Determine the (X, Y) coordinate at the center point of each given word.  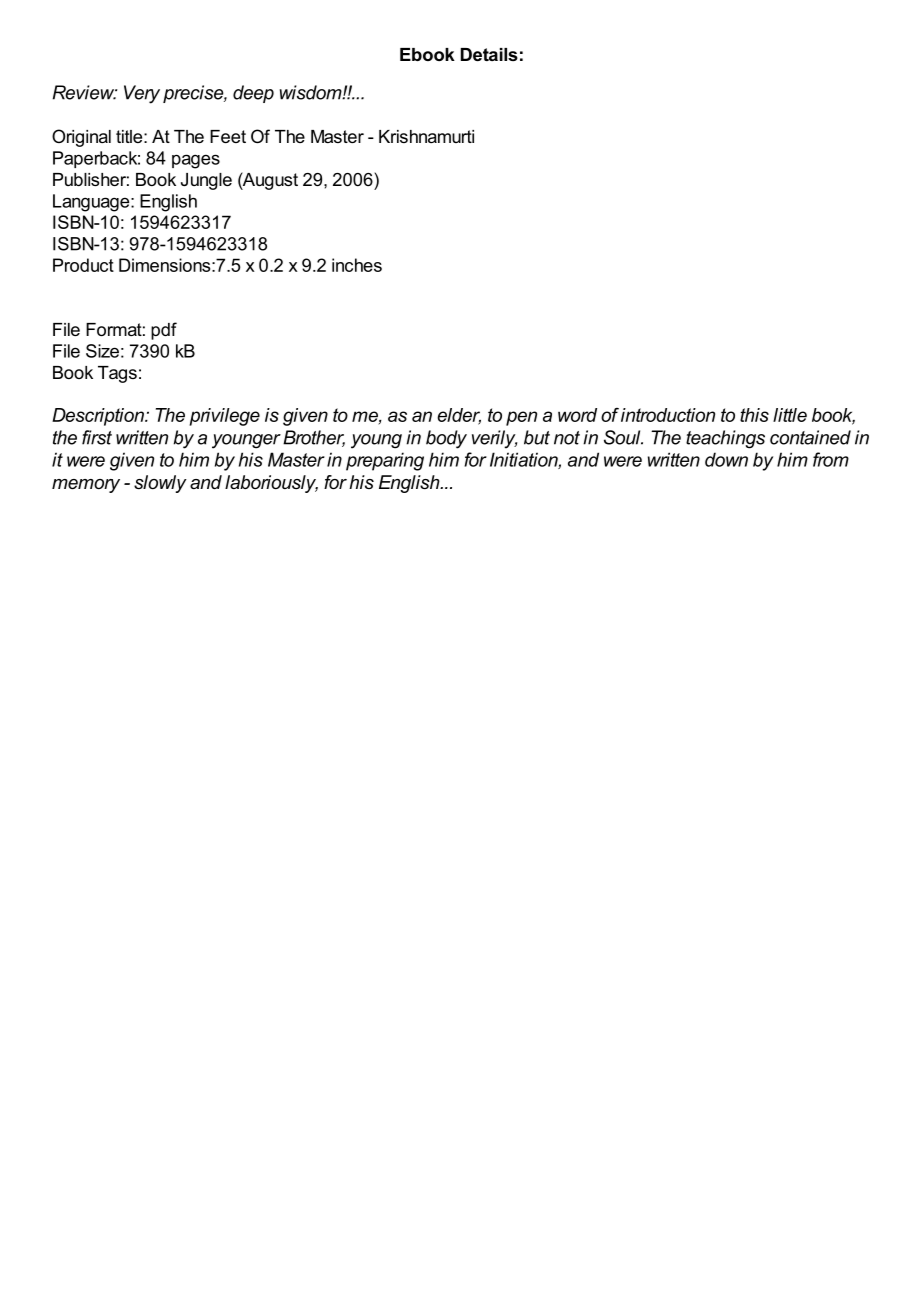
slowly (160, 484)
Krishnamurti (426, 136)
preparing (385, 461)
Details (489, 54)
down (726, 459)
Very (142, 94)
